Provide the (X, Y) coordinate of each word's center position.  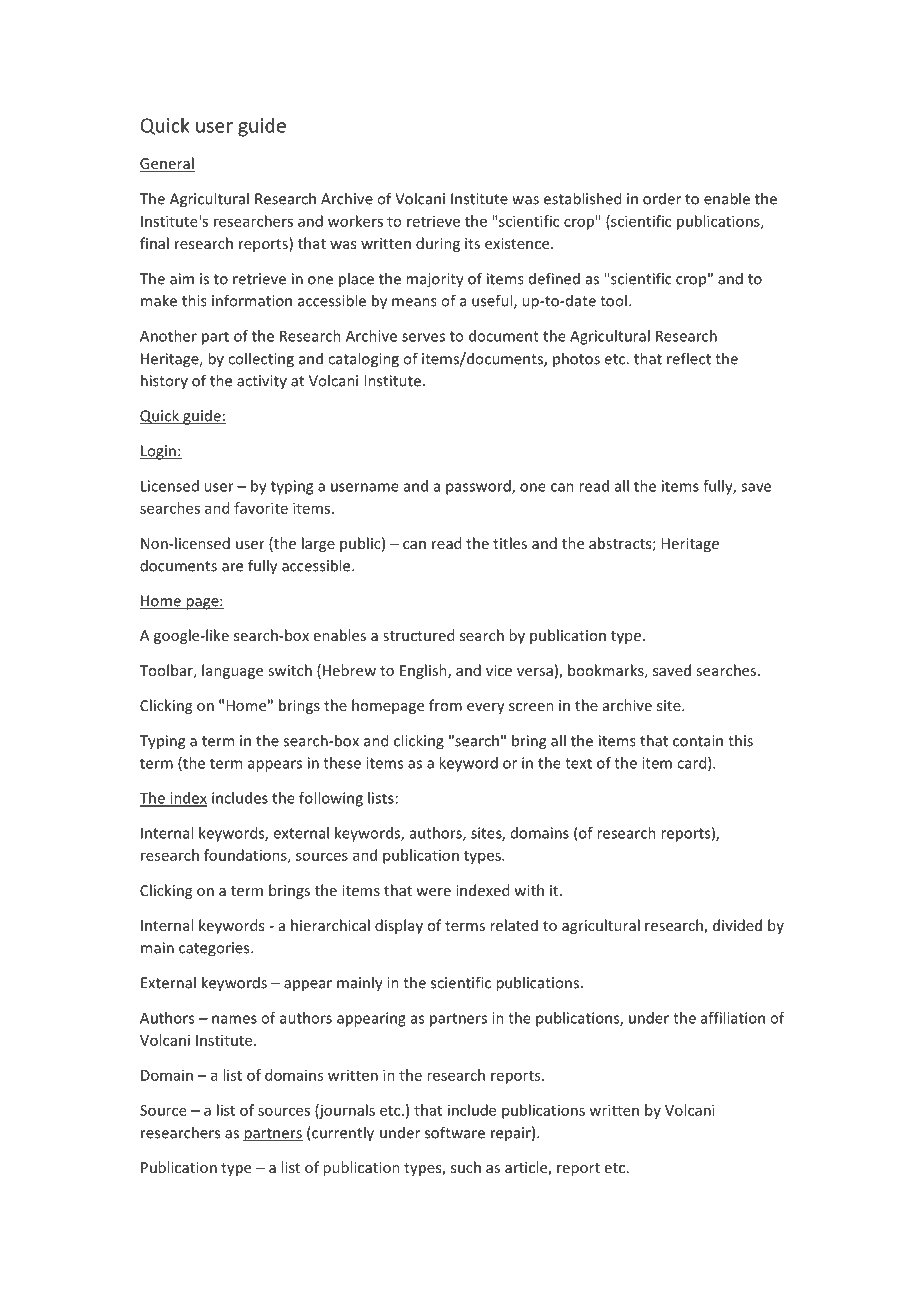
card (693, 764)
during (438, 244)
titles (510, 543)
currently (342, 1134)
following (331, 799)
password (479, 487)
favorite (261, 508)
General (167, 164)
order (662, 199)
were (433, 892)
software (455, 1132)
